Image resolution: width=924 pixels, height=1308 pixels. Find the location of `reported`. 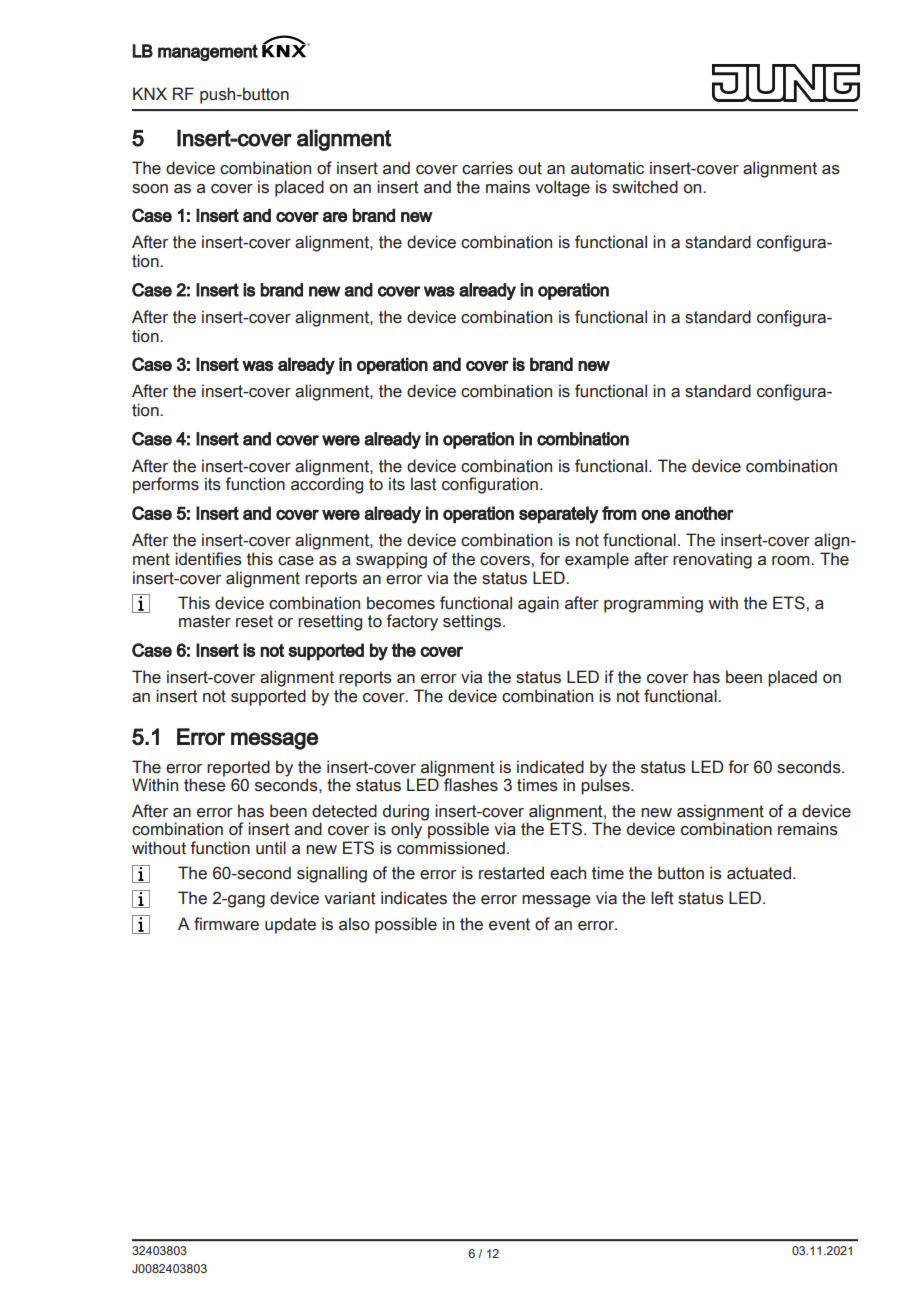

reported is located at coordinates (238, 769).
